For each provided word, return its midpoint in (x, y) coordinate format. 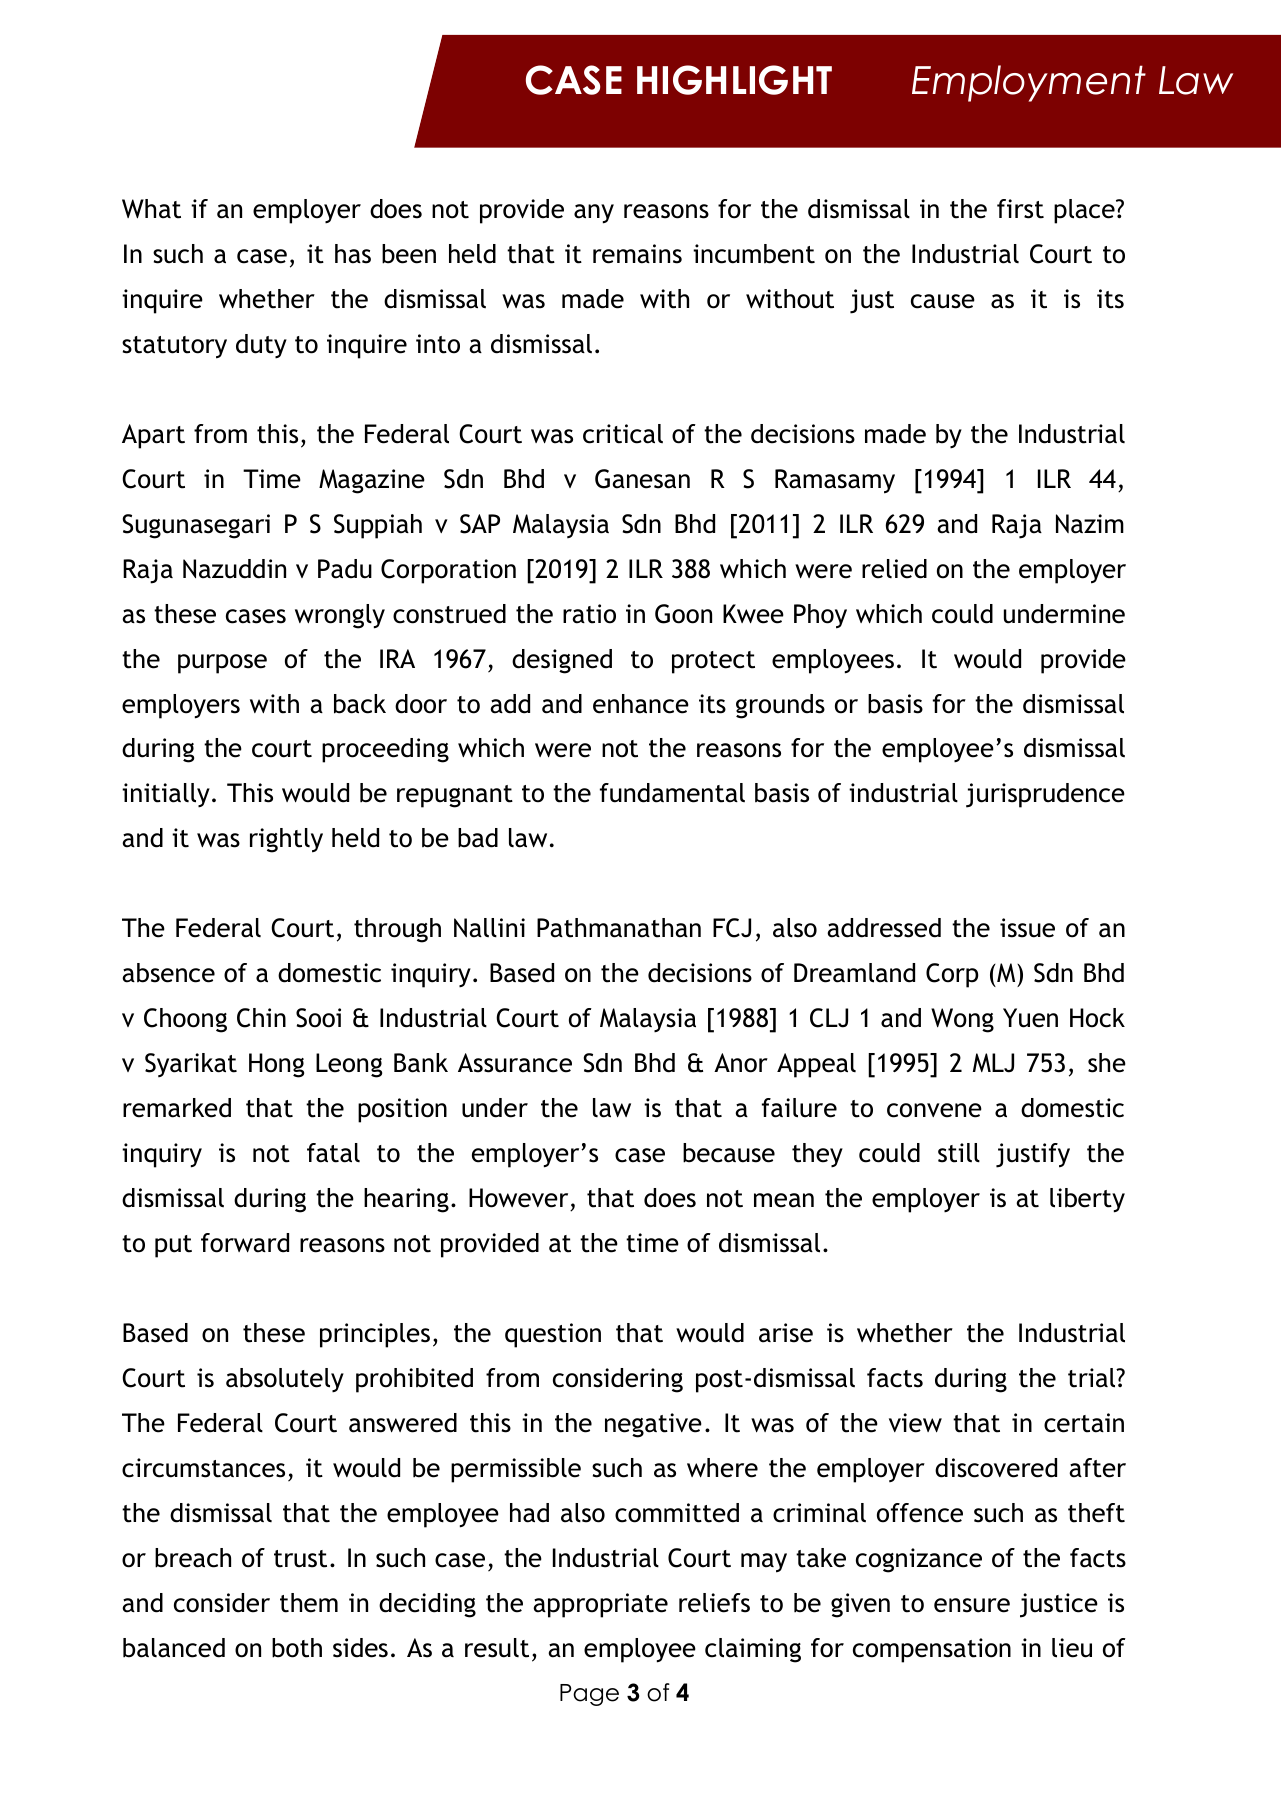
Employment (1029, 83)
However (518, 1198)
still (959, 1153)
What (151, 209)
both (297, 1648)
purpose (222, 664)
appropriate (600, 1605)
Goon (683, 614)
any (594, 214)
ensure (972, 1605)
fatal (333, 1153)
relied (894, 569)
